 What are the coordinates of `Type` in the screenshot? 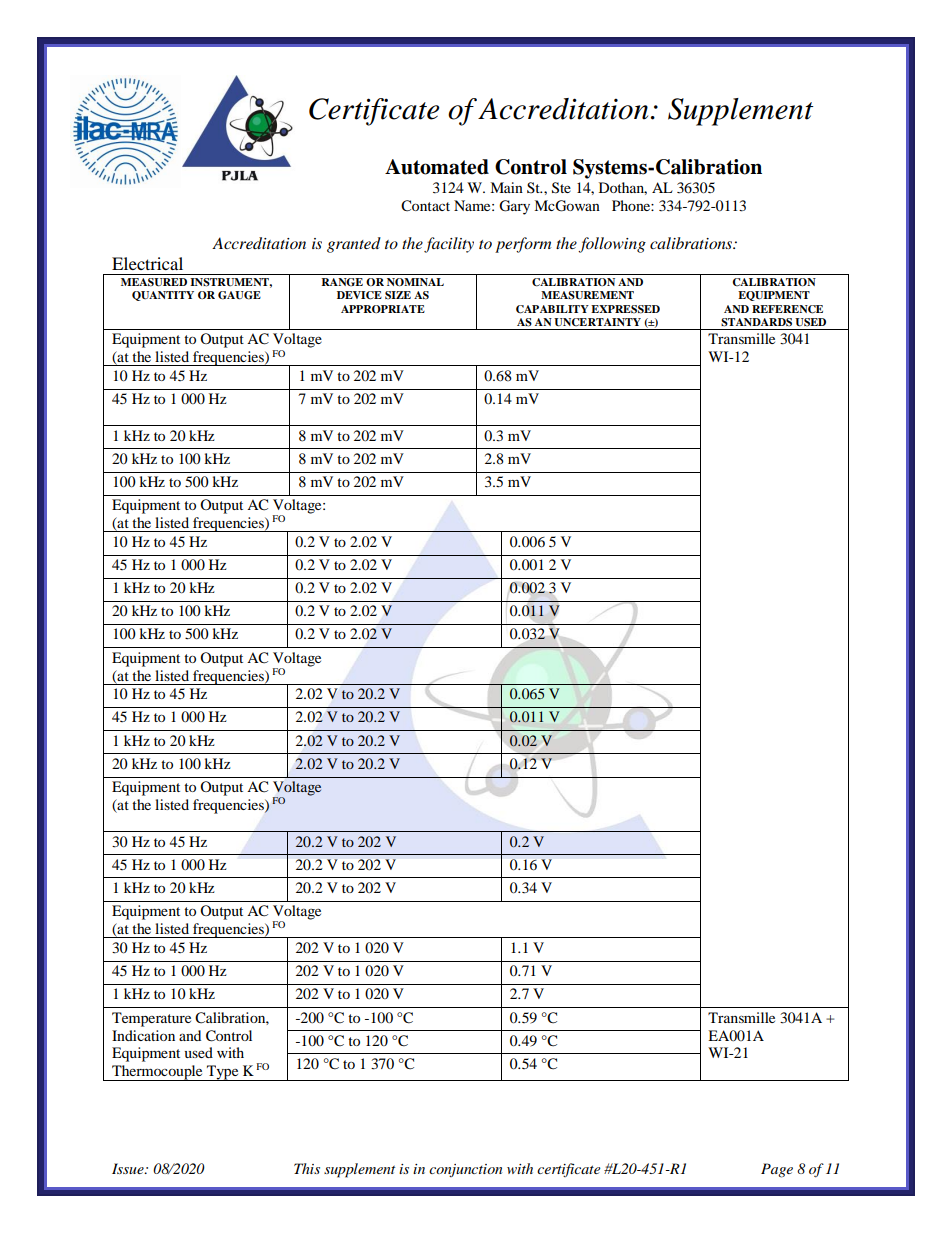 It's located at (223, 1073).
